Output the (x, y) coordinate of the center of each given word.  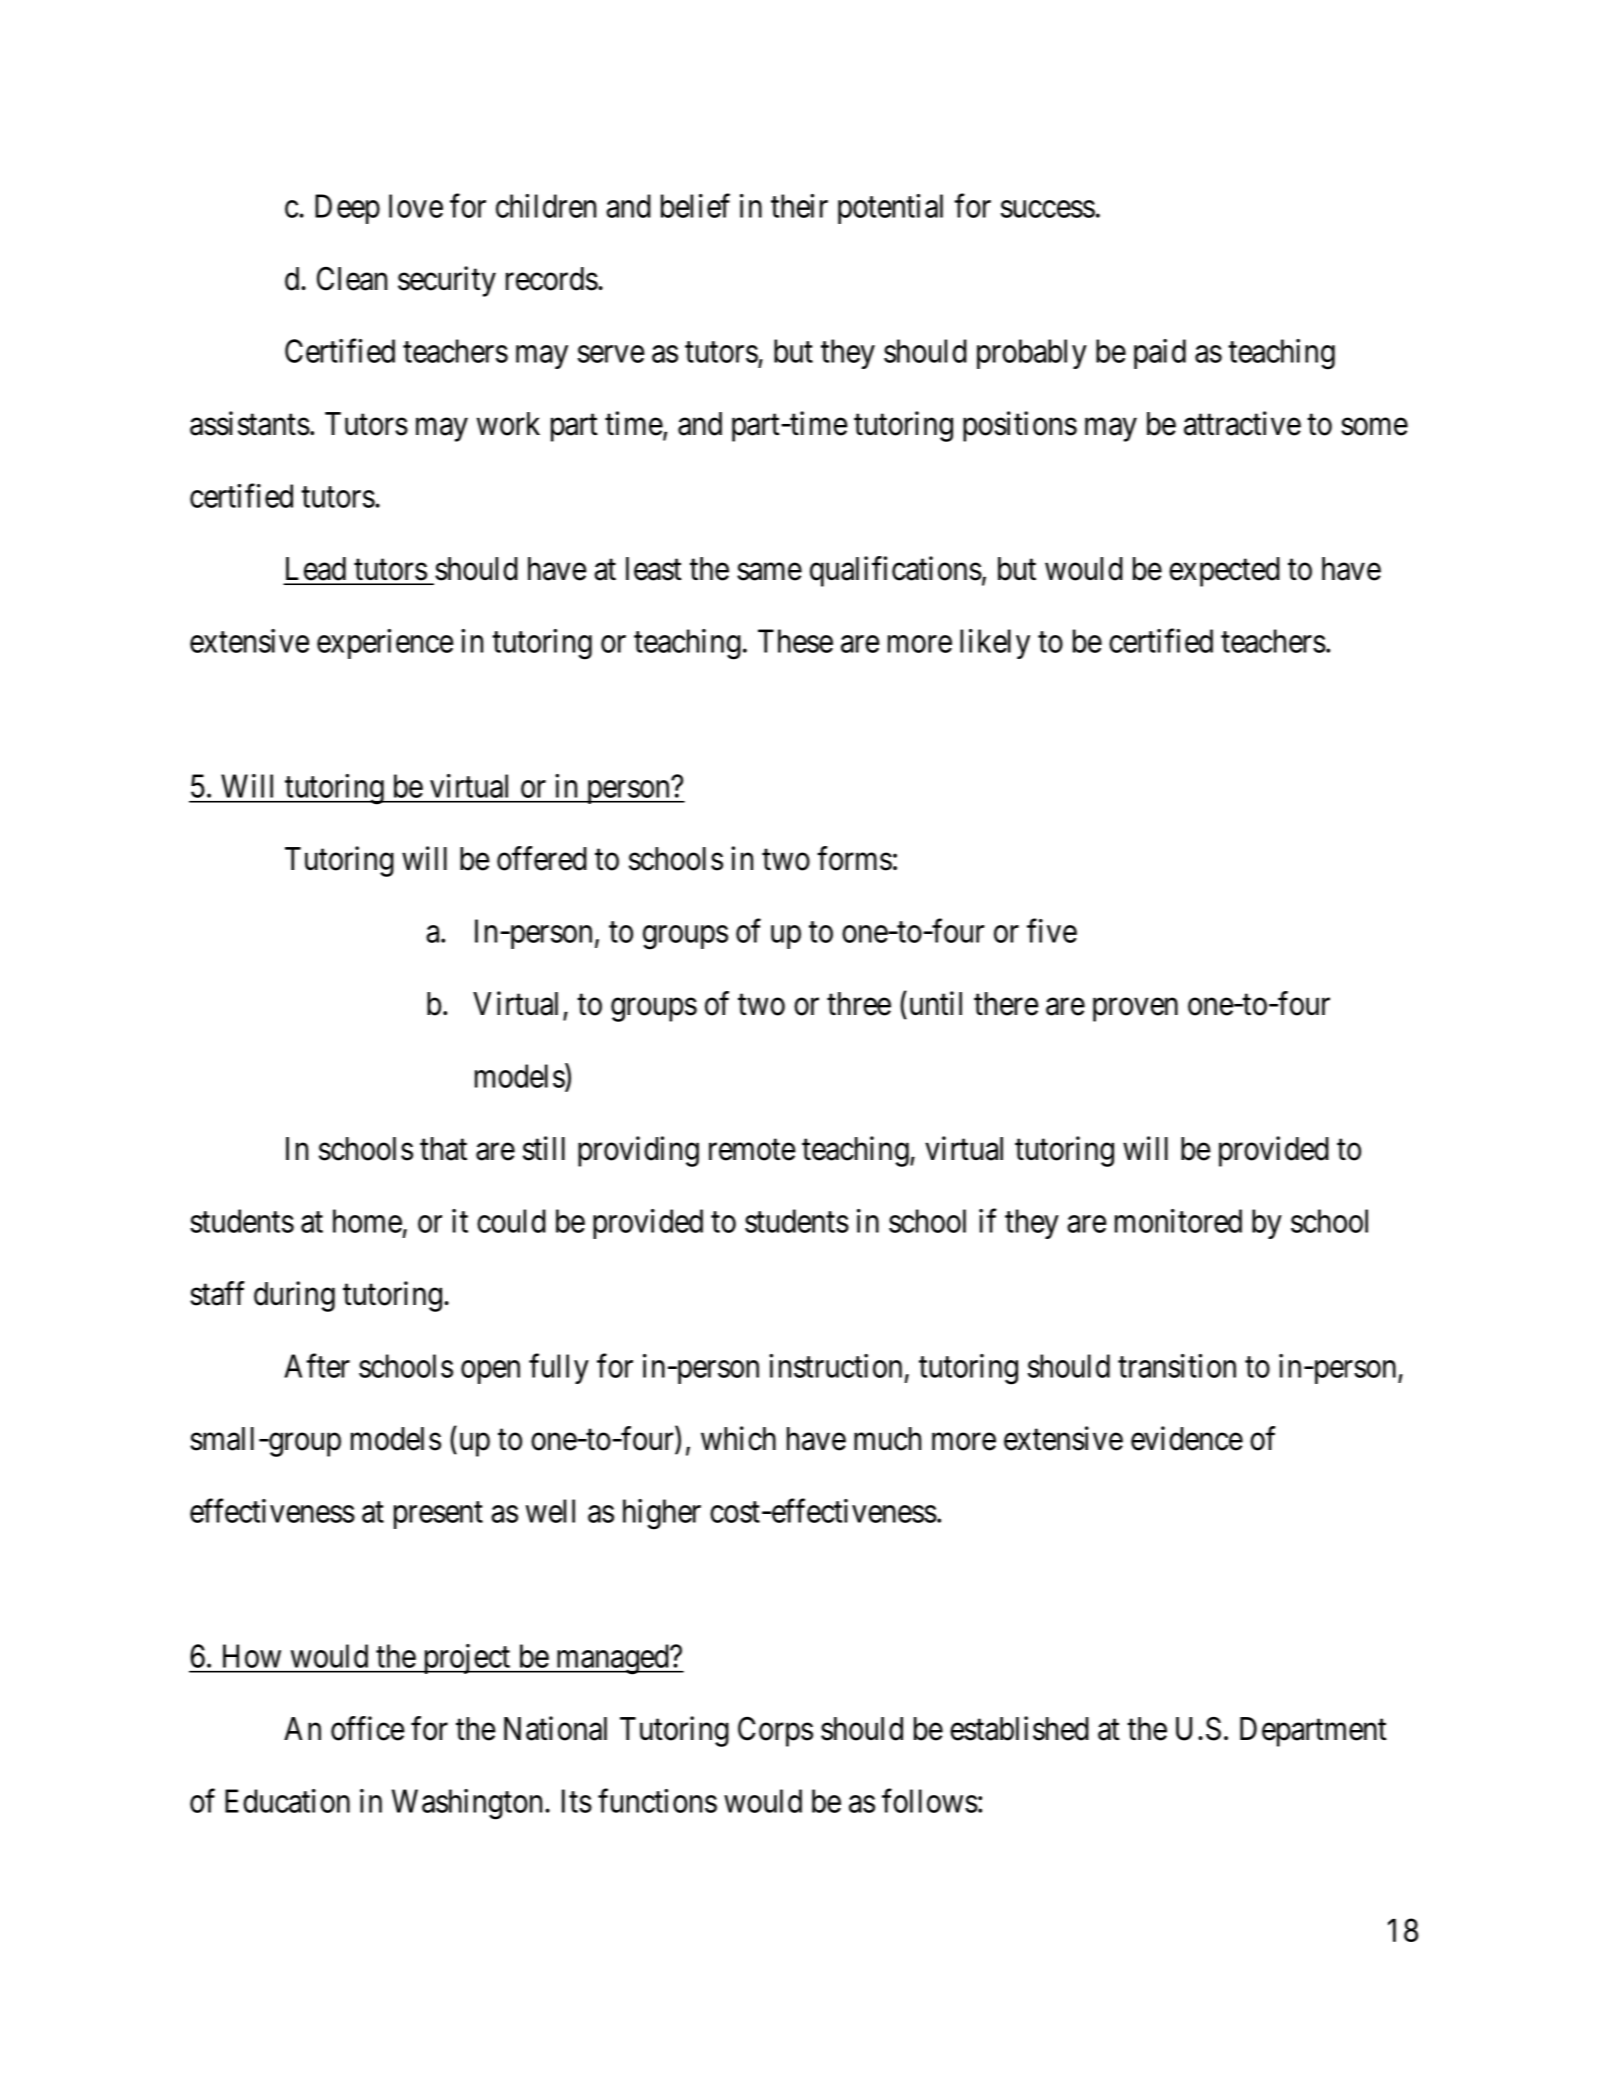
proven (1135, 1010)
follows (930, 1800)
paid (1160, 354)
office (368, 1728)
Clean (352, 279)
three (859, 1004)
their (799, 206)
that (443, 1149)
